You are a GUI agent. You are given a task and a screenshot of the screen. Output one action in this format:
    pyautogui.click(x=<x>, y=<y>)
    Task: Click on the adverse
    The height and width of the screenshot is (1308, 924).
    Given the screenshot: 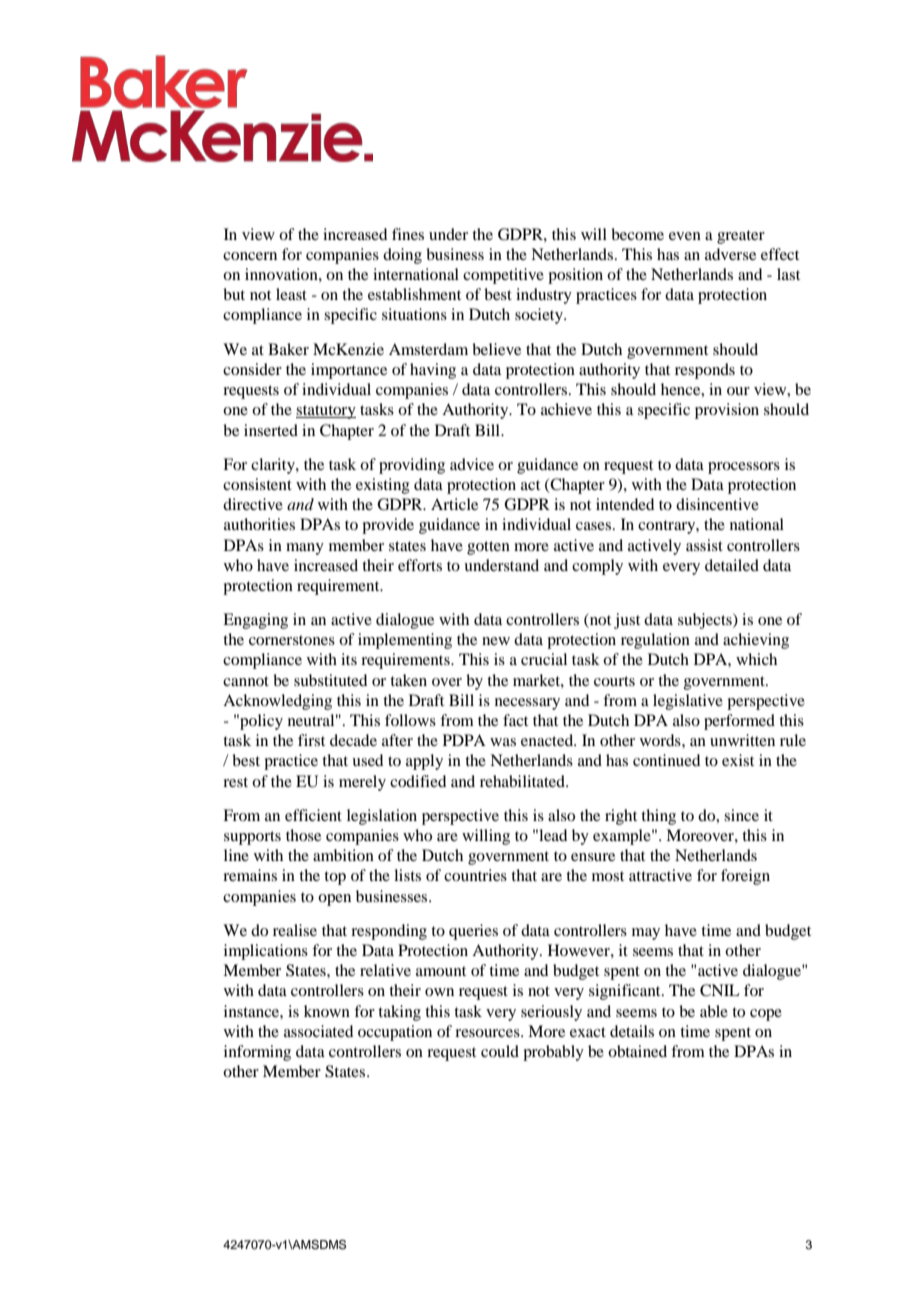 What is the action you would take?
    pyautogui.click(x=730, y=254)
